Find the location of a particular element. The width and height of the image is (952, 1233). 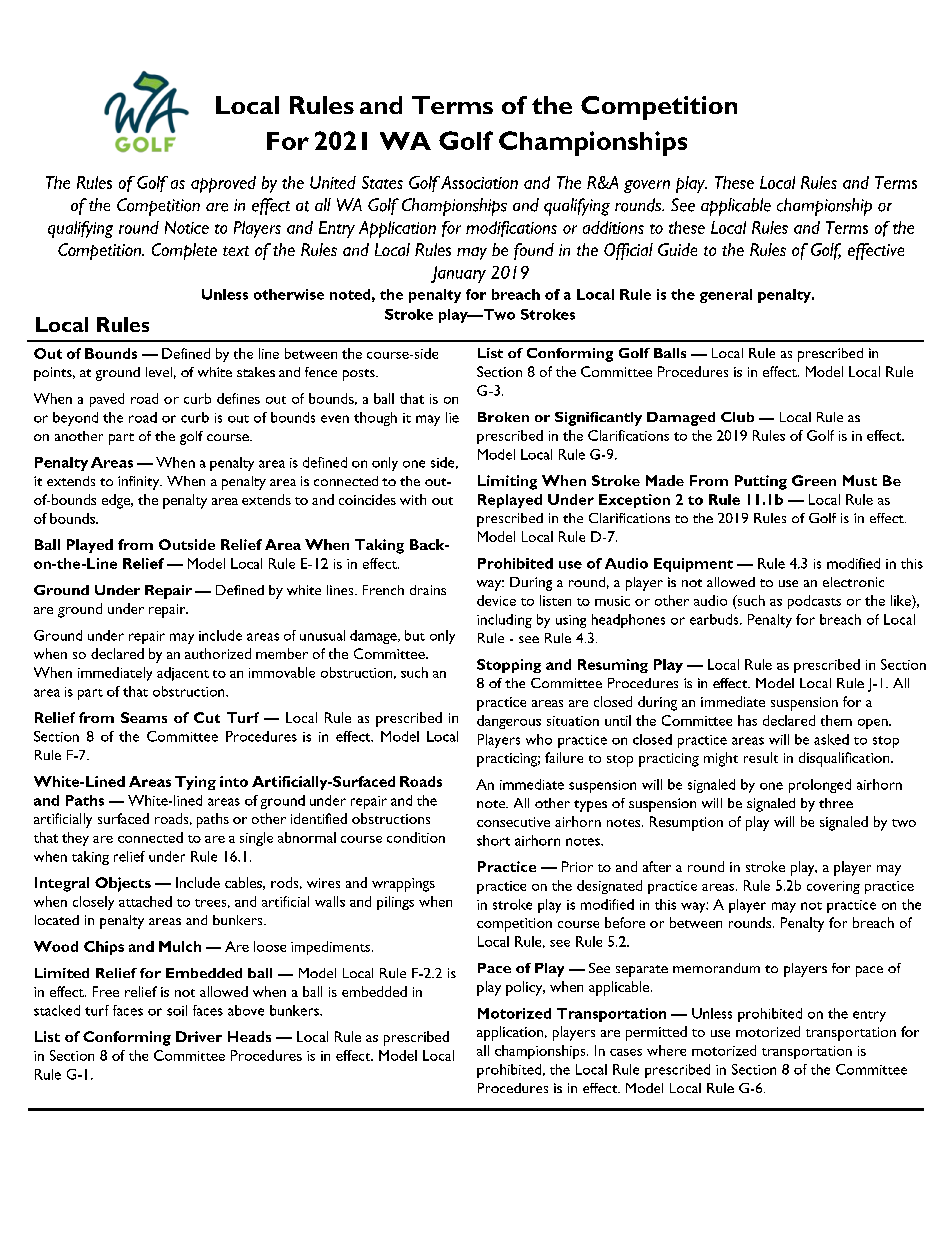

infinity is located at coordinates (140, 483).
